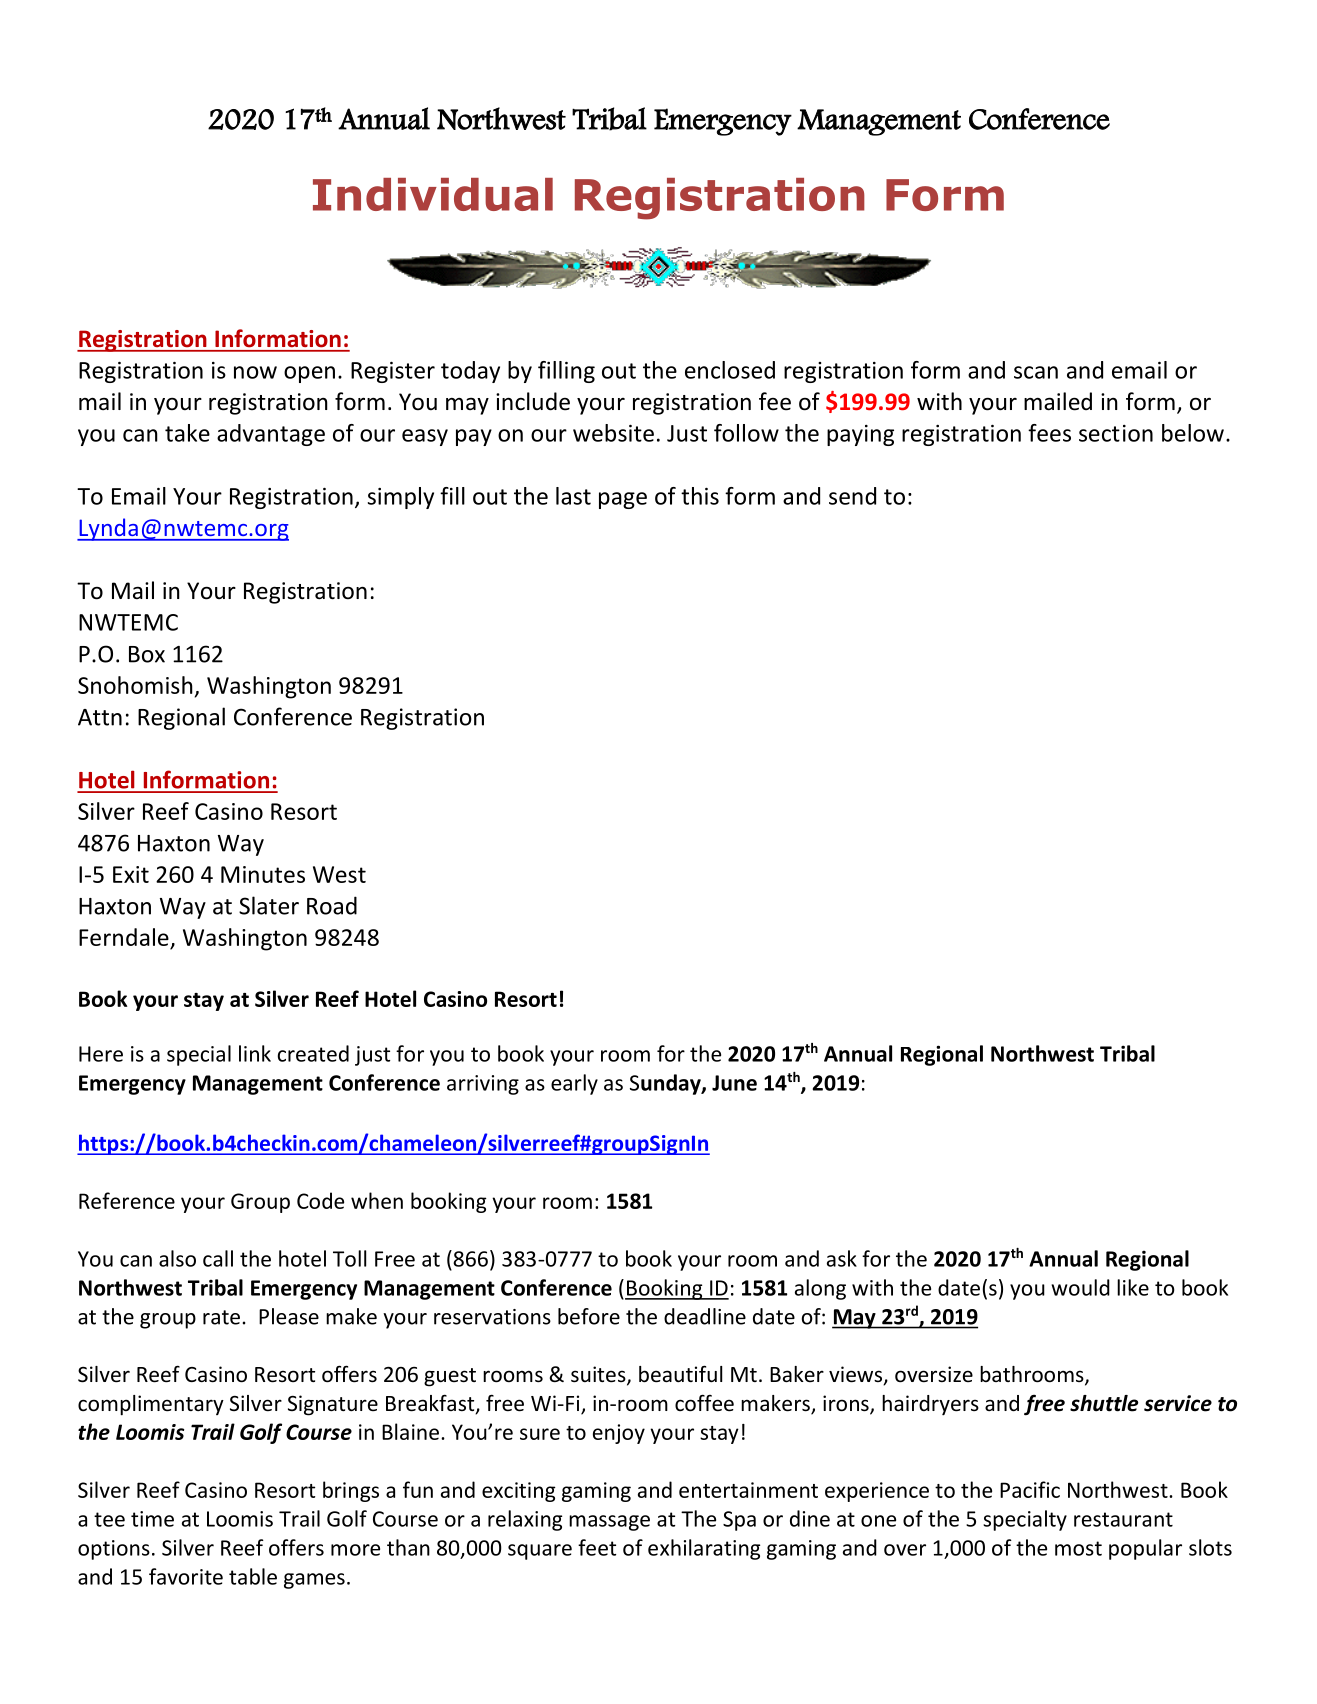  Describe the element at coordinates (734, 1083) in the screenshot. I see `June` at that location.
